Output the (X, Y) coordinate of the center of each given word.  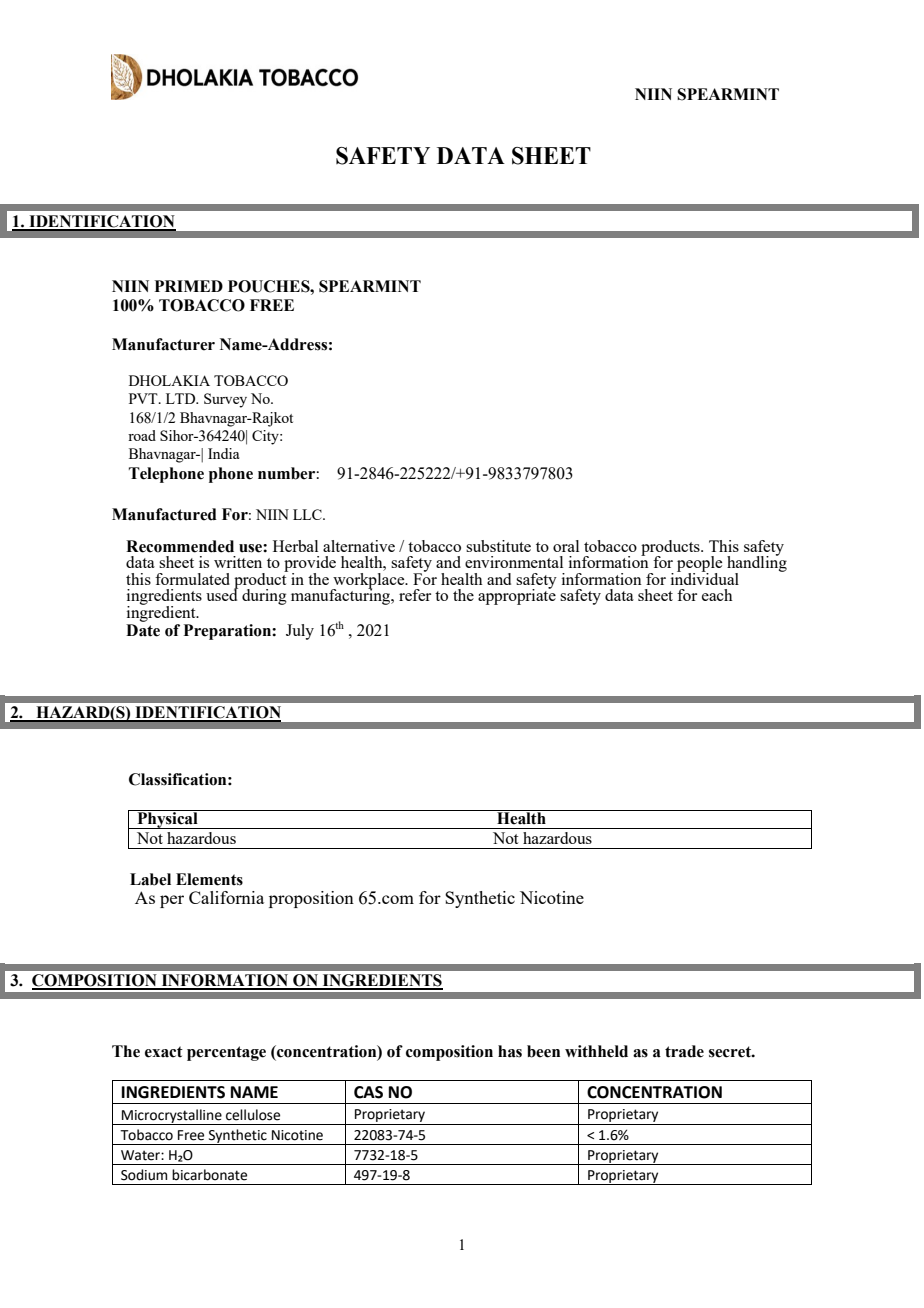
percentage (226, 1053)
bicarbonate (209, 1175)
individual (705, 578)
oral (566, 546)
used (222, 594)
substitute (498, 546)
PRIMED (189, 286)
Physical (167, 819)
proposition (311, 899)
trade (684, 1051)
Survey (225, 400)
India (223, 453)
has (510, 1051)
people (699, 565)
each (717, 595)
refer (415, 595)
